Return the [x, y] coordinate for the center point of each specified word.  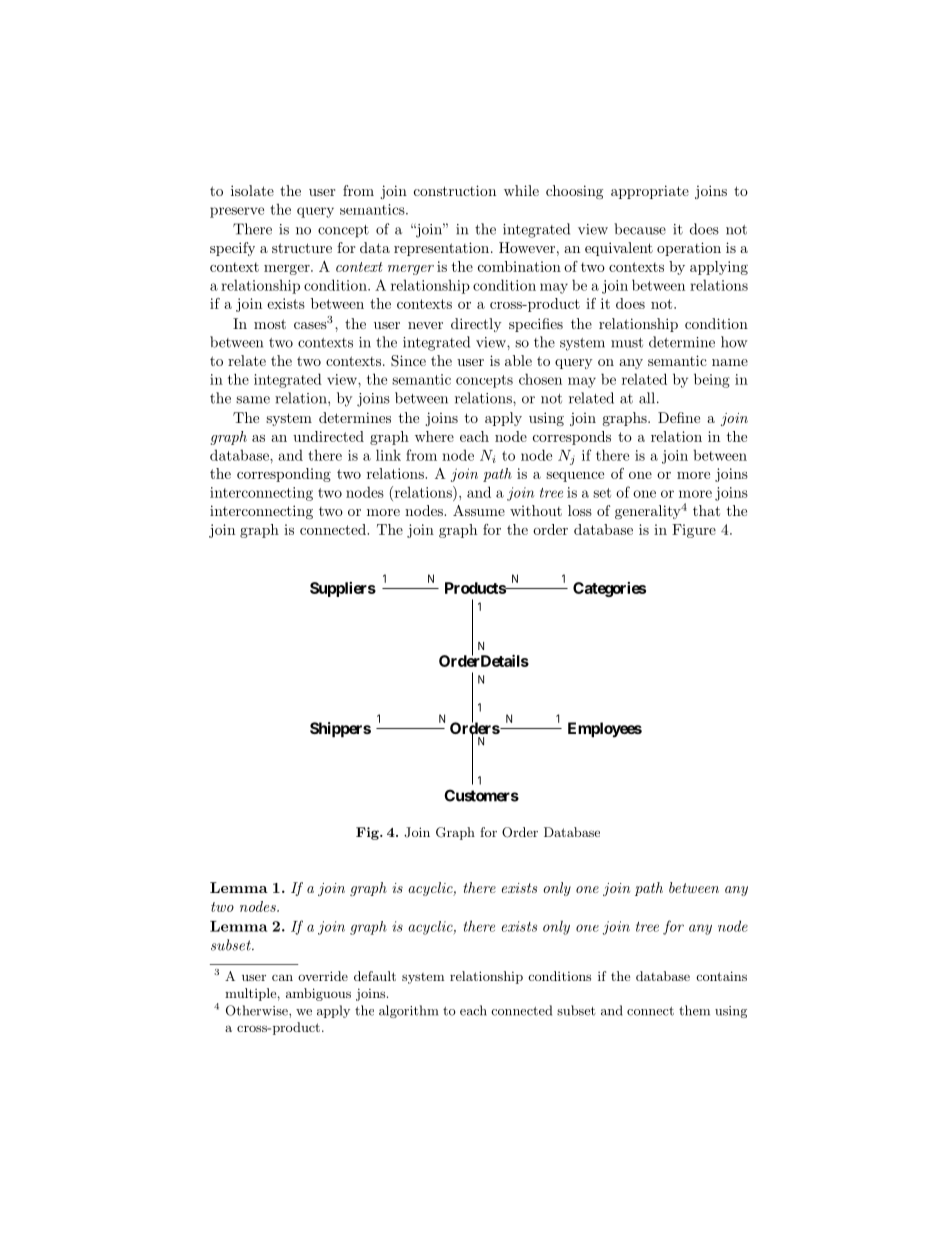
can [282, 977]
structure [302, 248]
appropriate [650, 192]
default [375, 976]
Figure [694, 531]
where [434, 436]
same [253, 400]
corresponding [284, 475]
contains [721, 976]
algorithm [408, 1011]
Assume [479, 510]
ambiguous [318, 994]
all [648, 398]
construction [455, 190]
